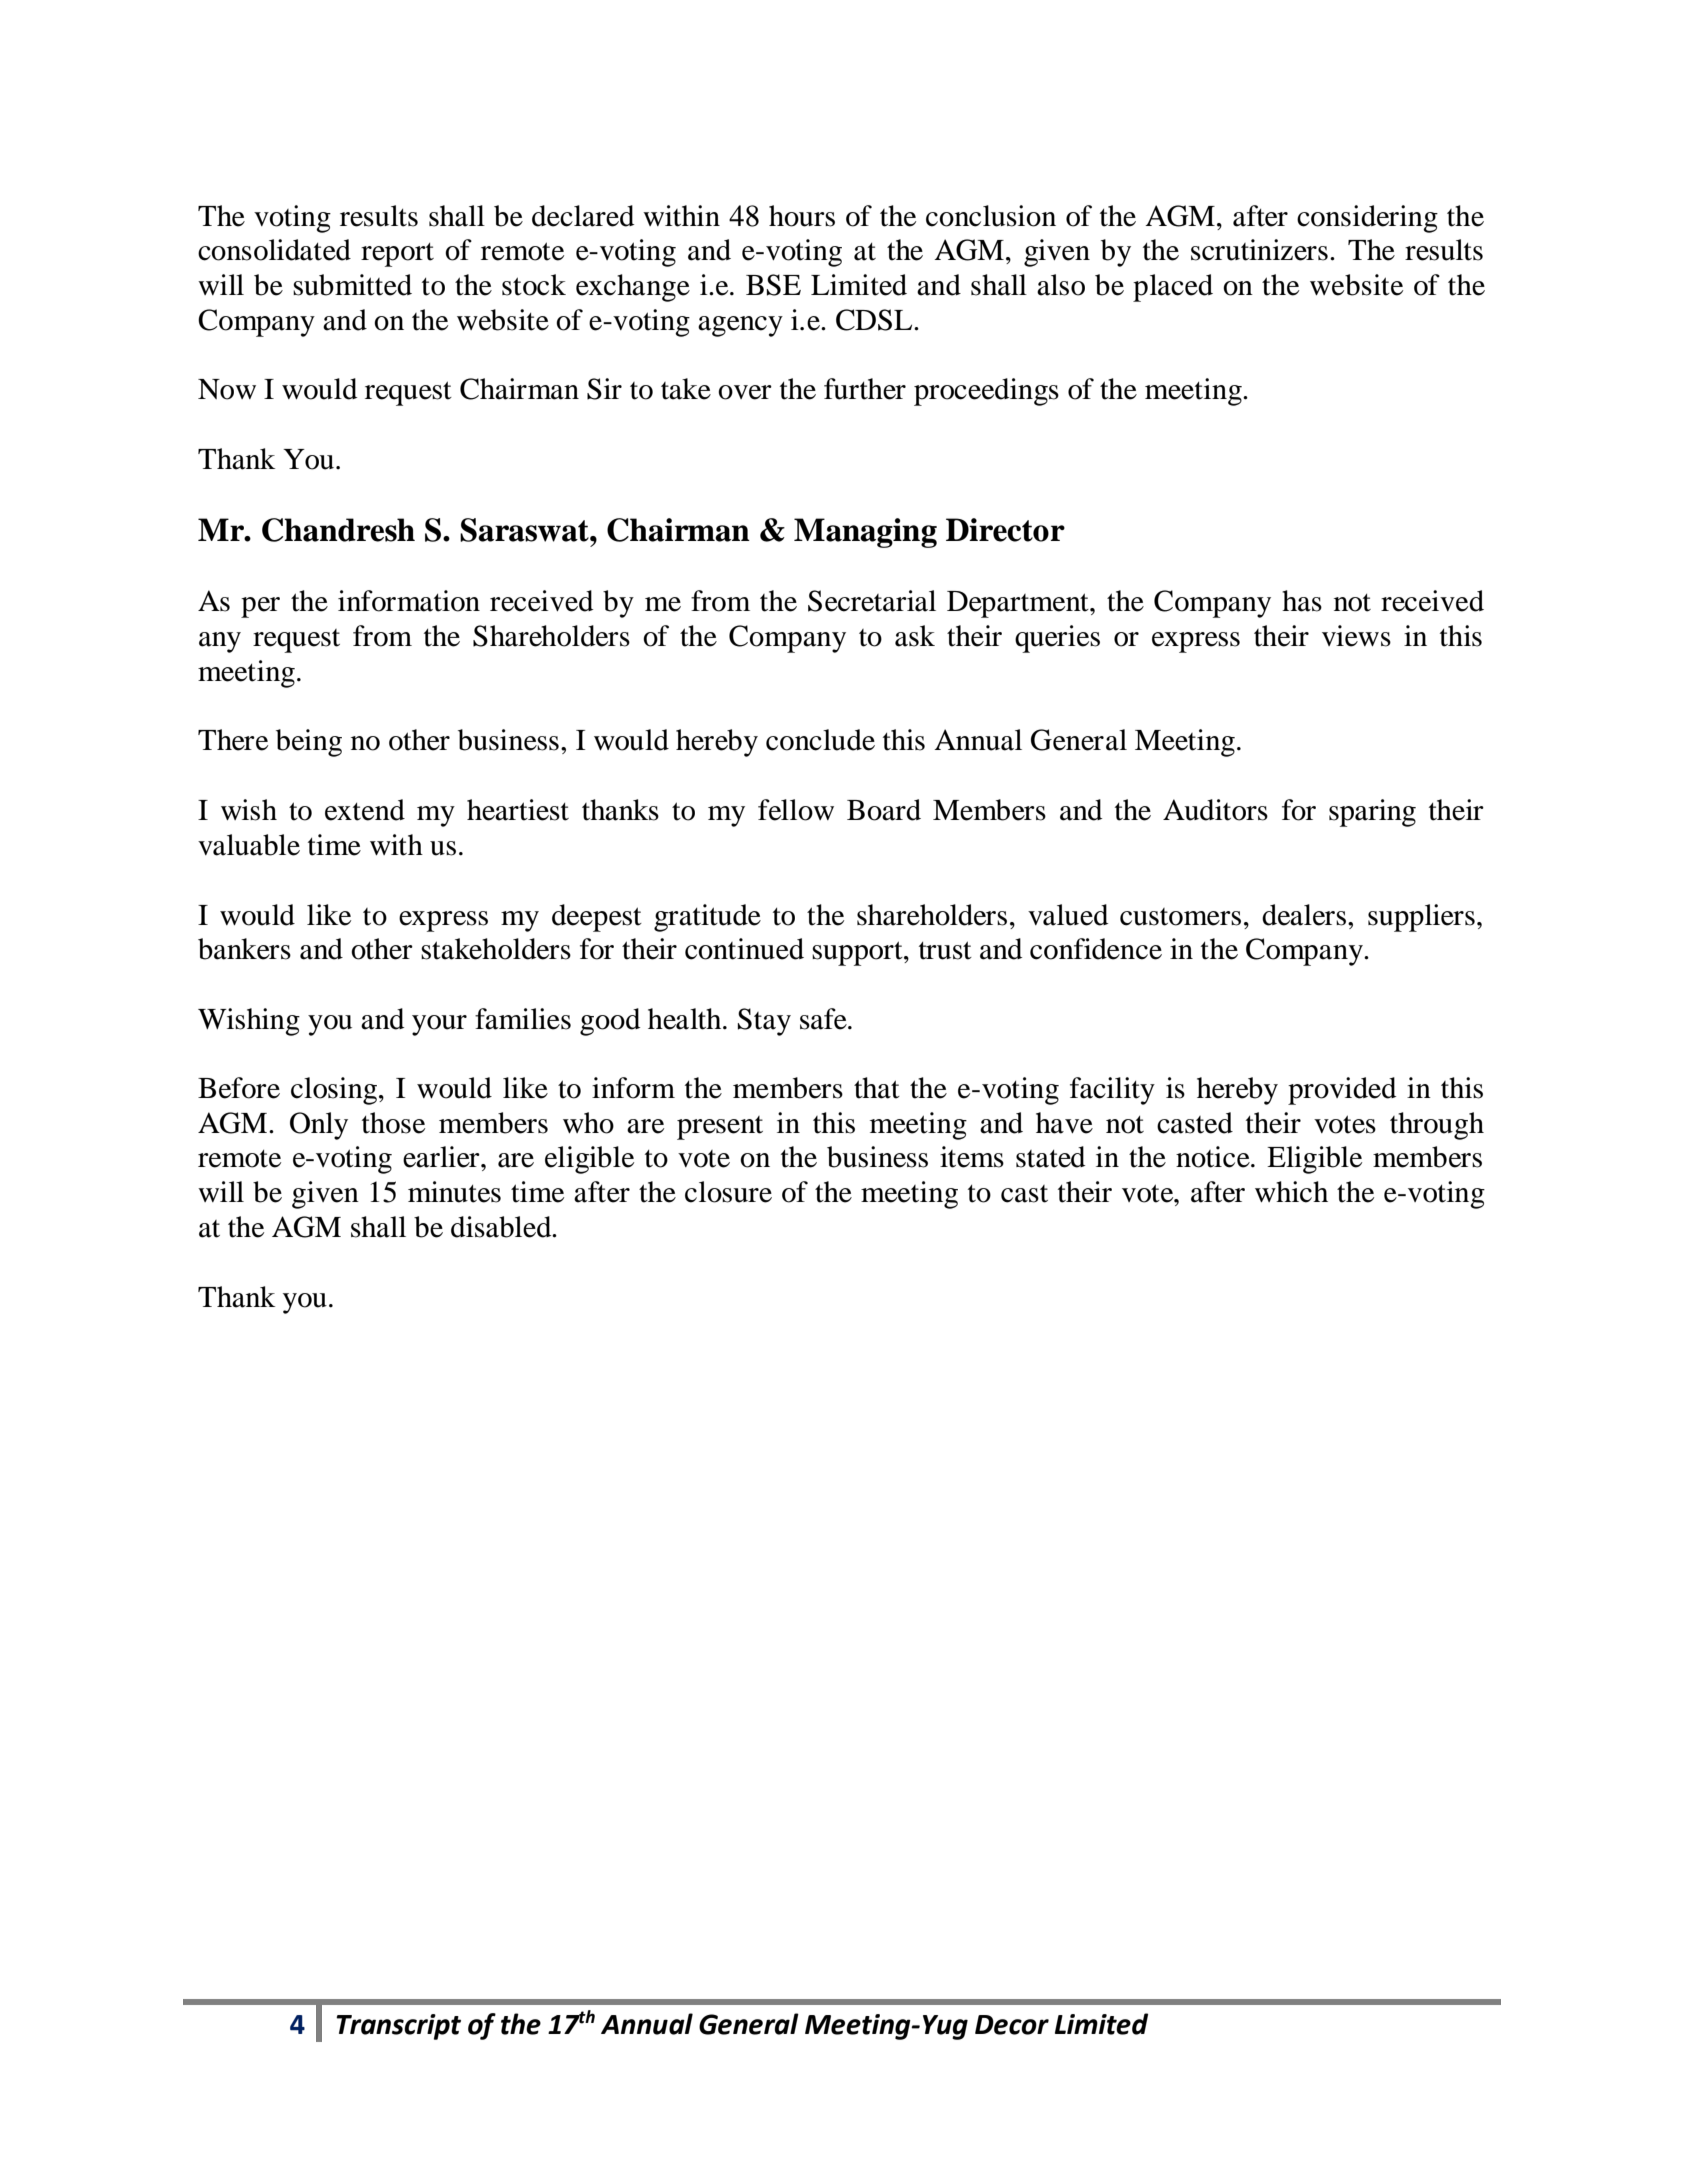 The image size is (1683, 2177). I want to click on Decor, so click(1012, 2025).
